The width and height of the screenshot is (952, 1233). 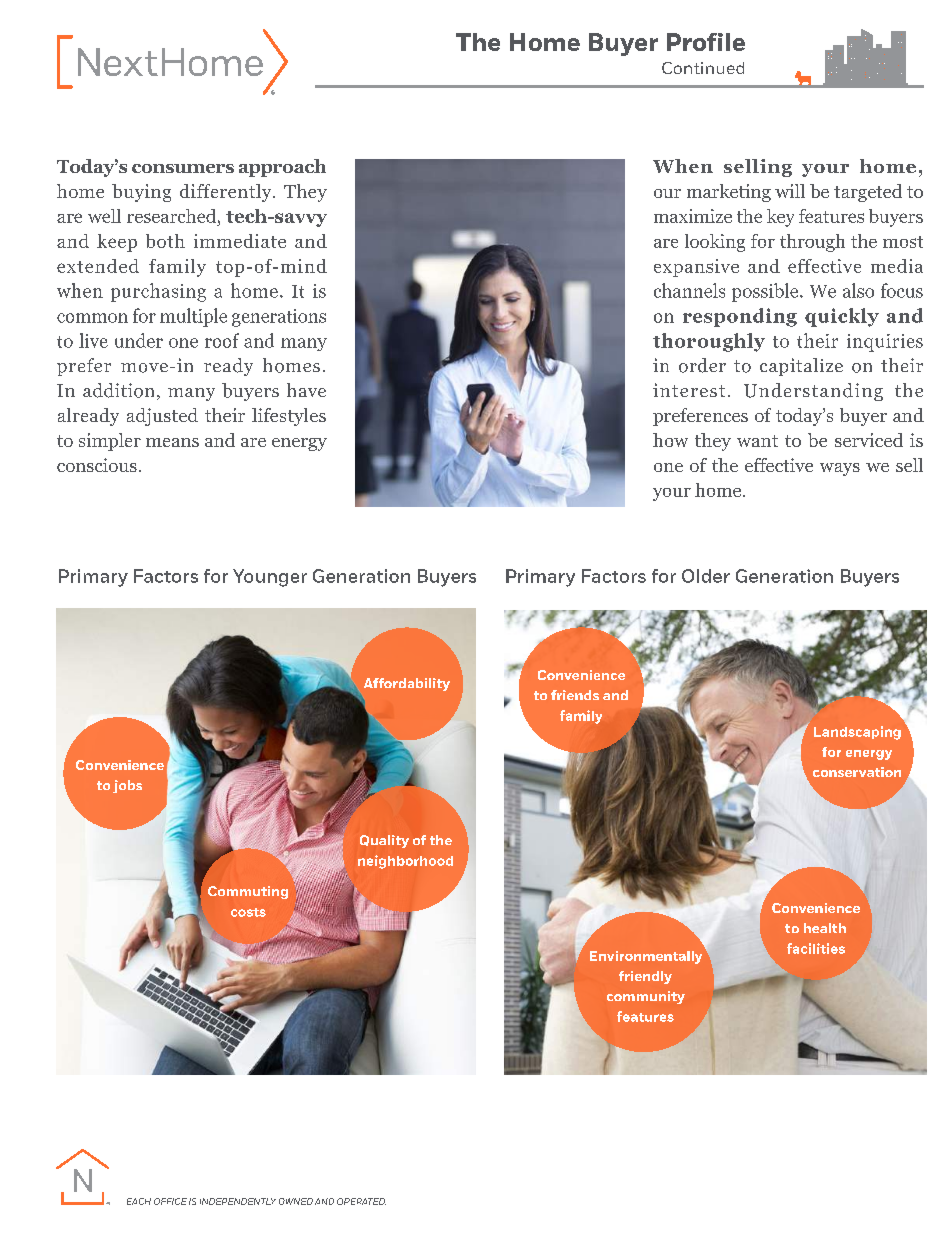 What do you see at coordinates (183, 168) in the screenshot?
I see `consumers` at bounding box center [183, 168].
